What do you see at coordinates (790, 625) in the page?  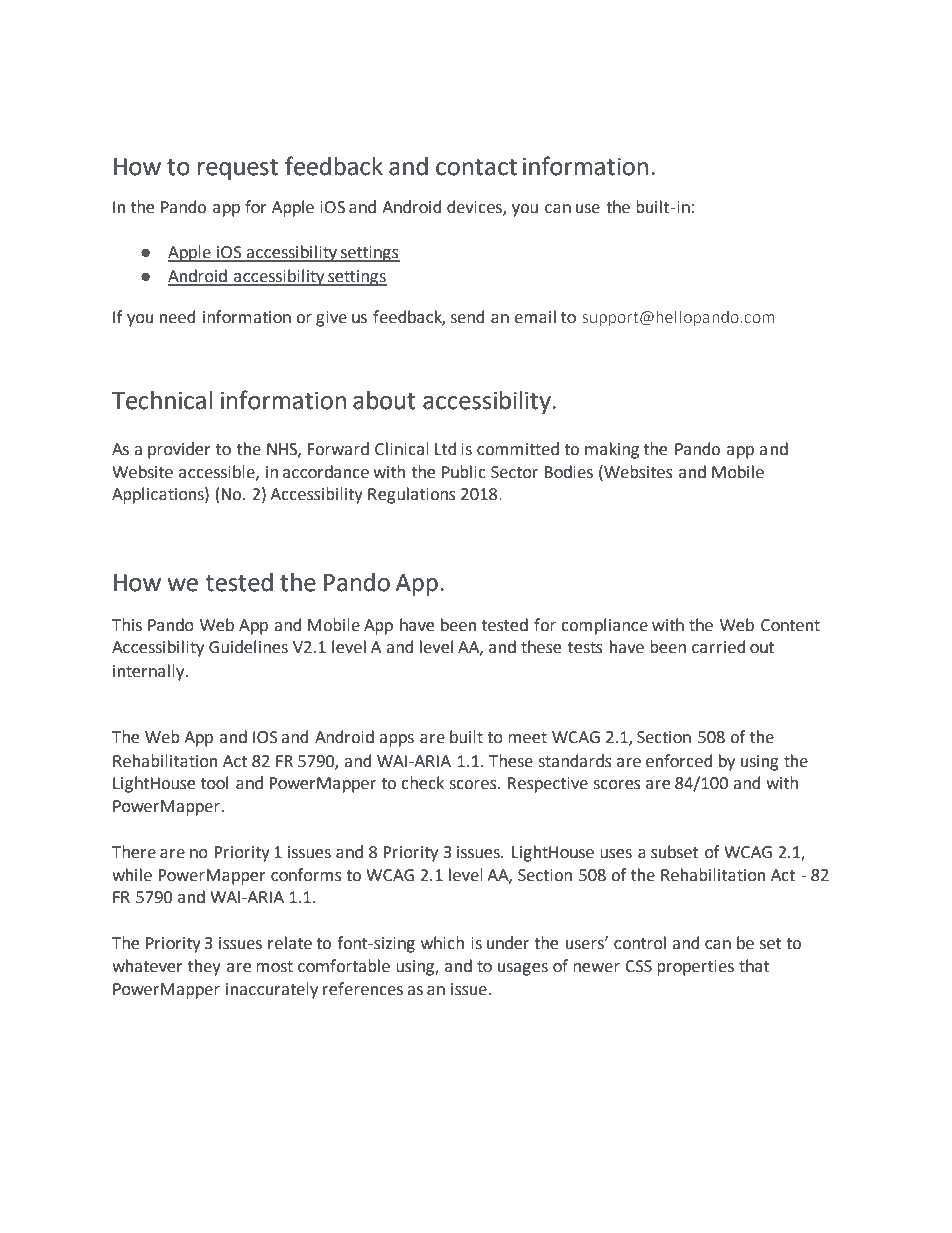 I see `Content` at bounding box center [790, 625].
